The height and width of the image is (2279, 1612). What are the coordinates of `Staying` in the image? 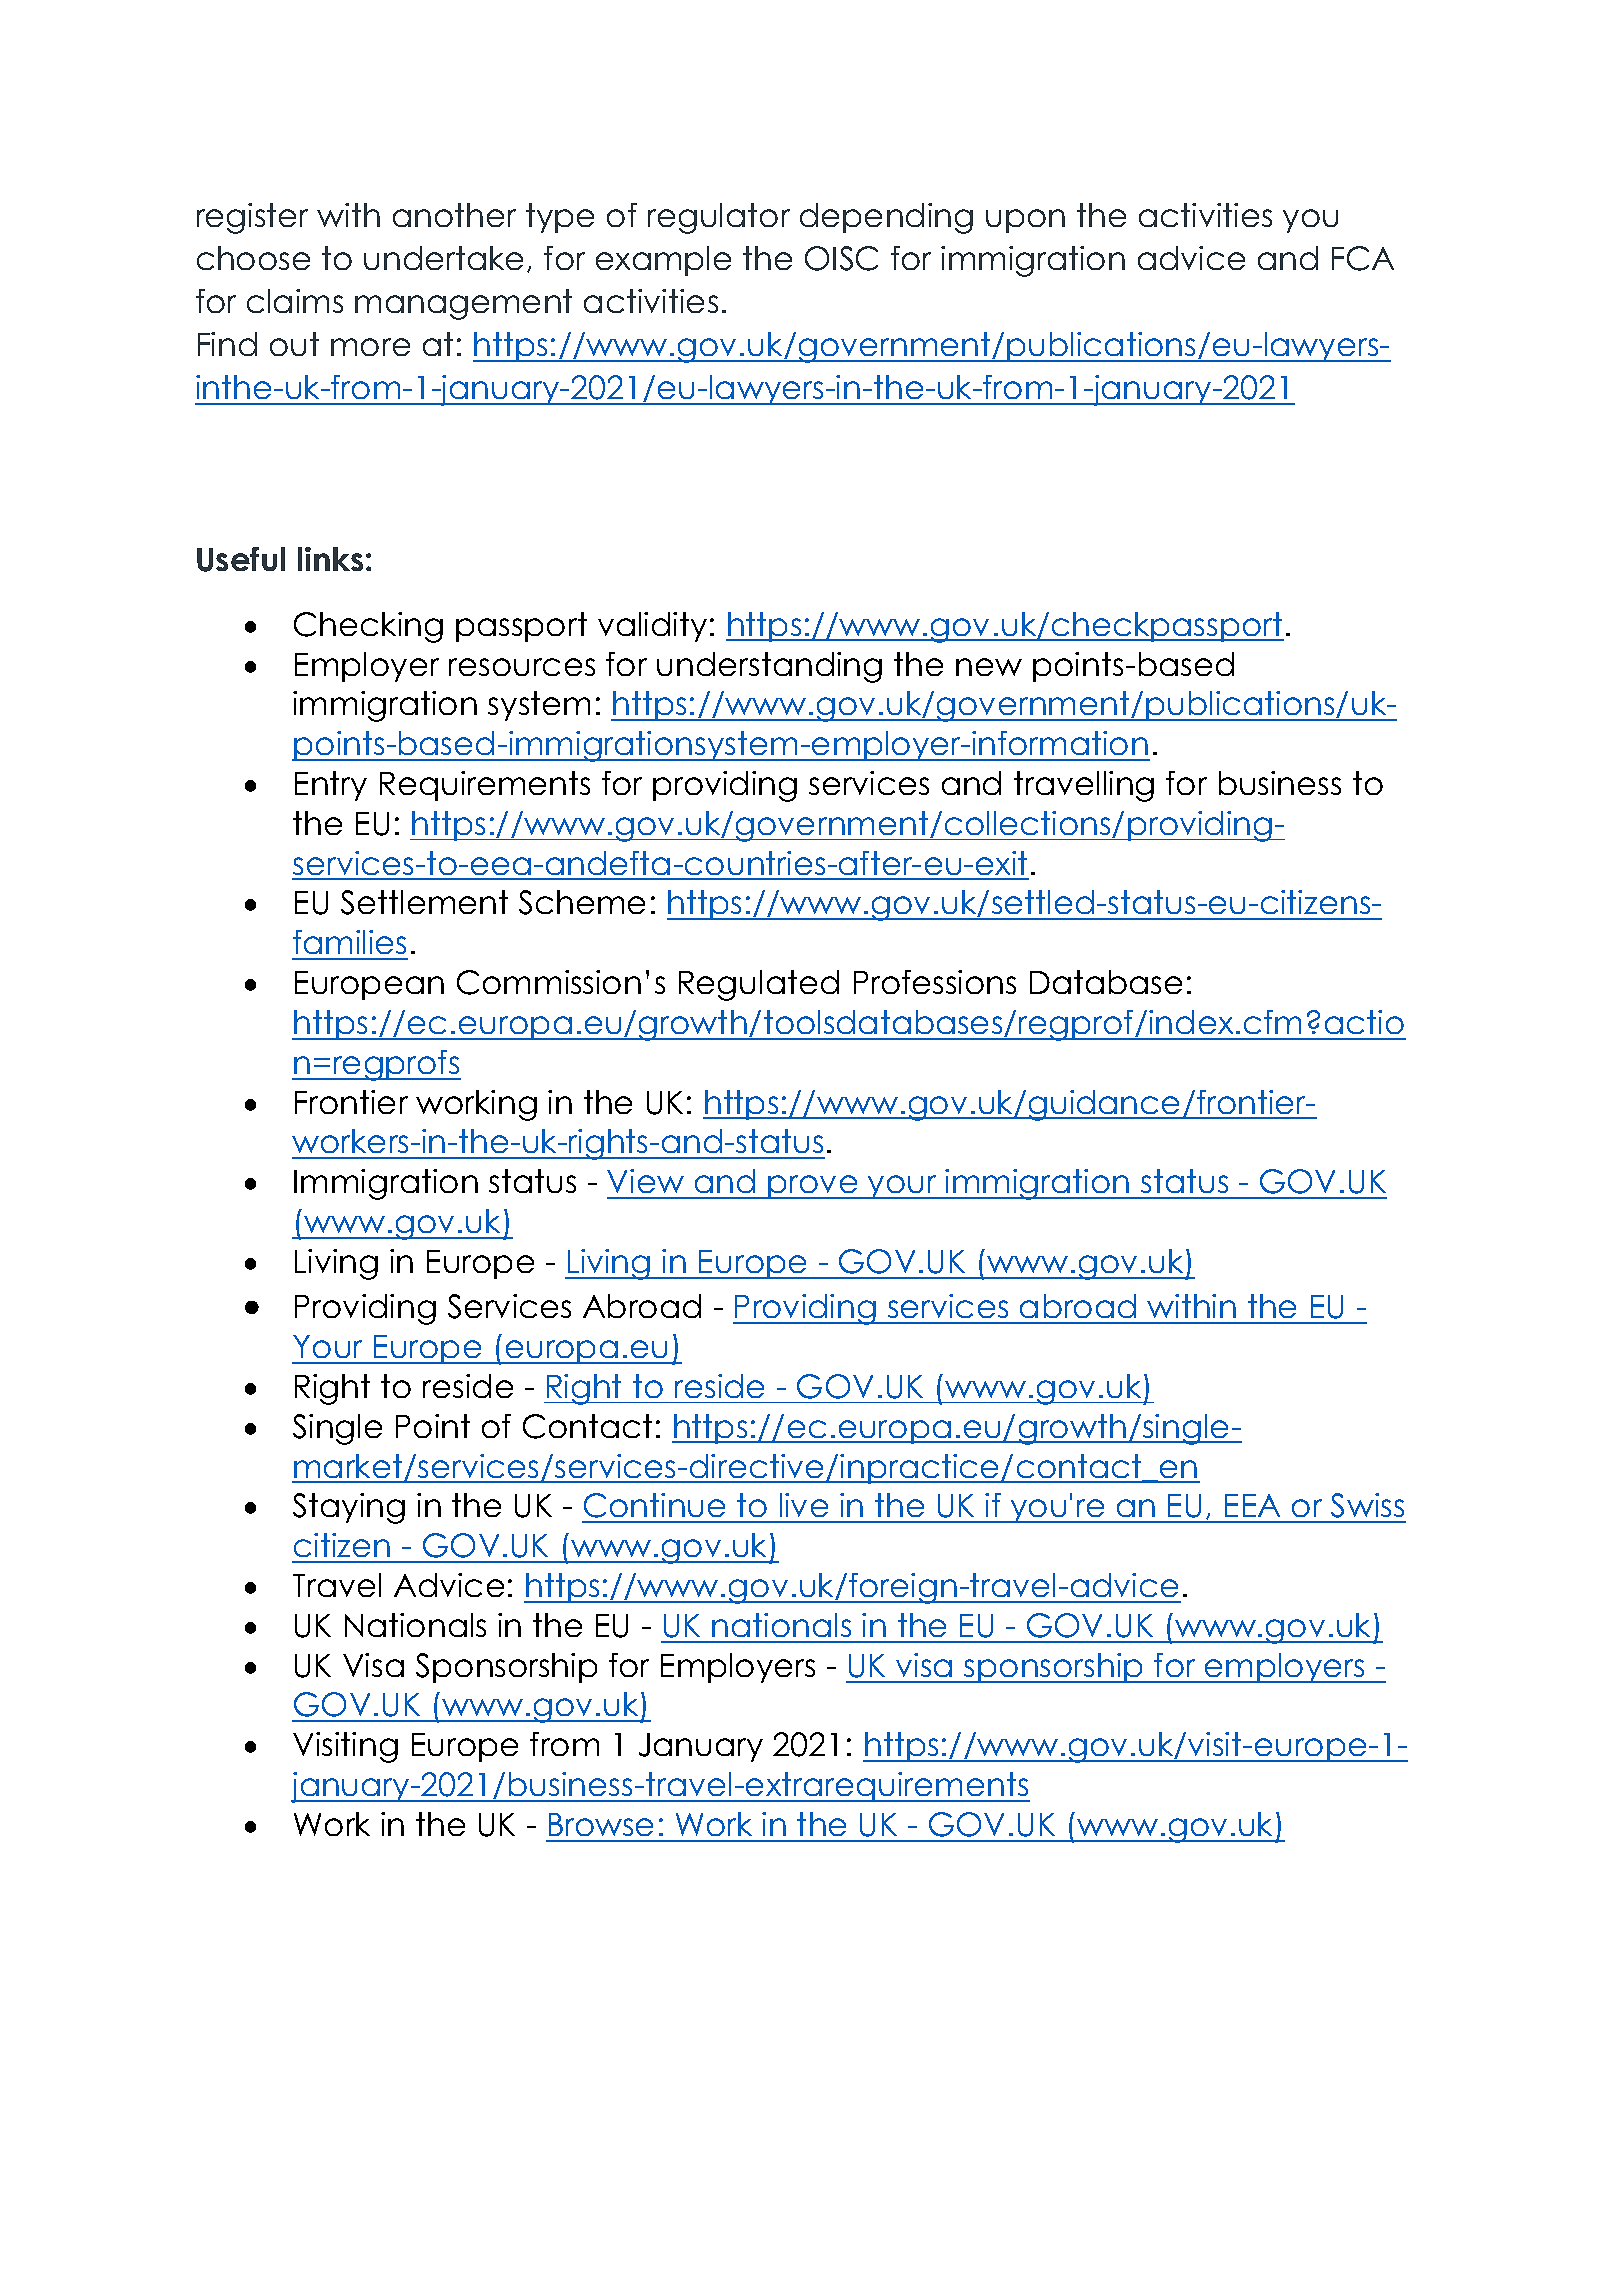 It's located at (349, 1508).
